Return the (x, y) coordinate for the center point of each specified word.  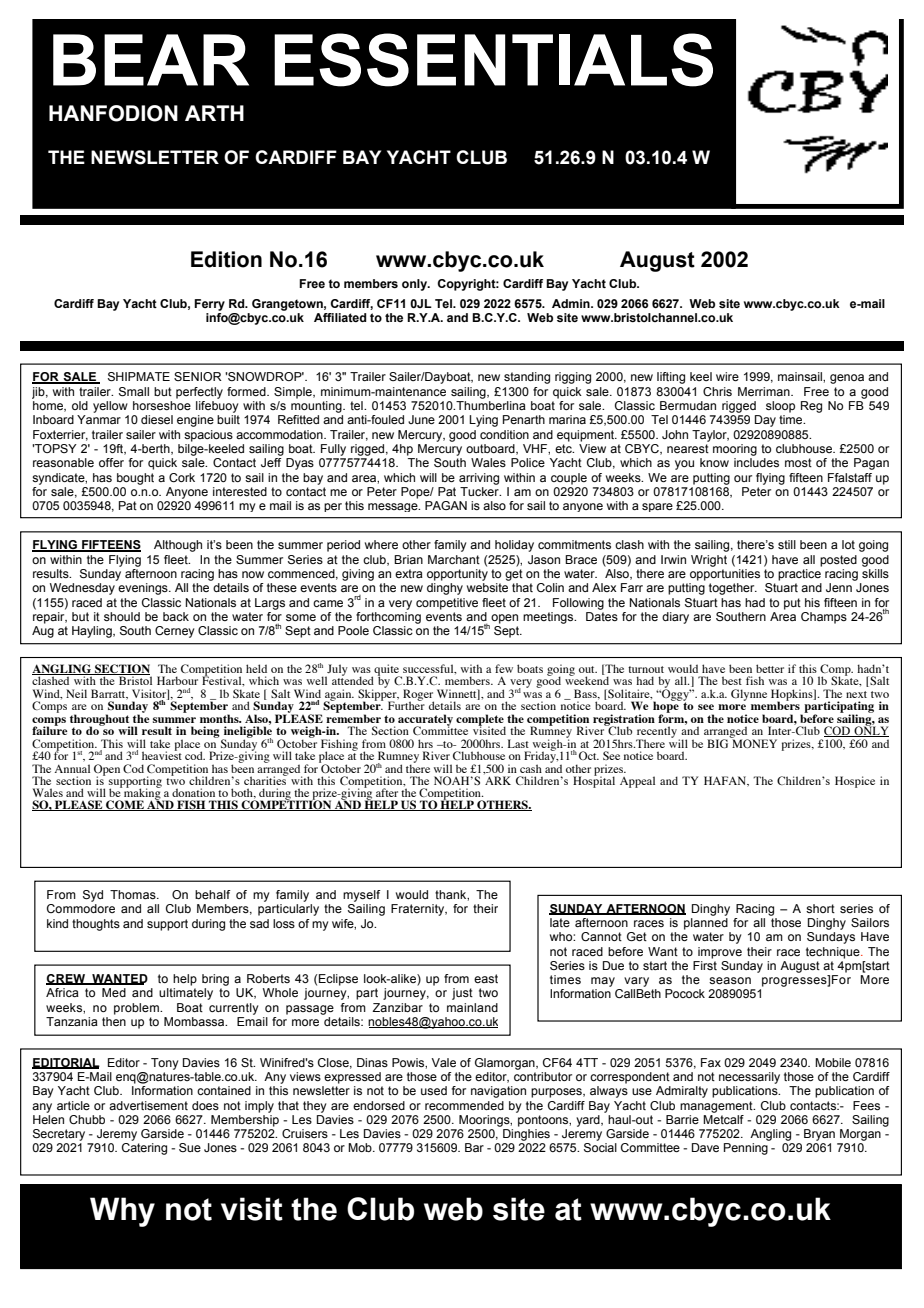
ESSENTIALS (493, 60)
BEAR (151, 60)
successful (429, 669)
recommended (464, 1105)
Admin (572, 303)
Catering (144, 1149)
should (122, 616)
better (770, 668)
